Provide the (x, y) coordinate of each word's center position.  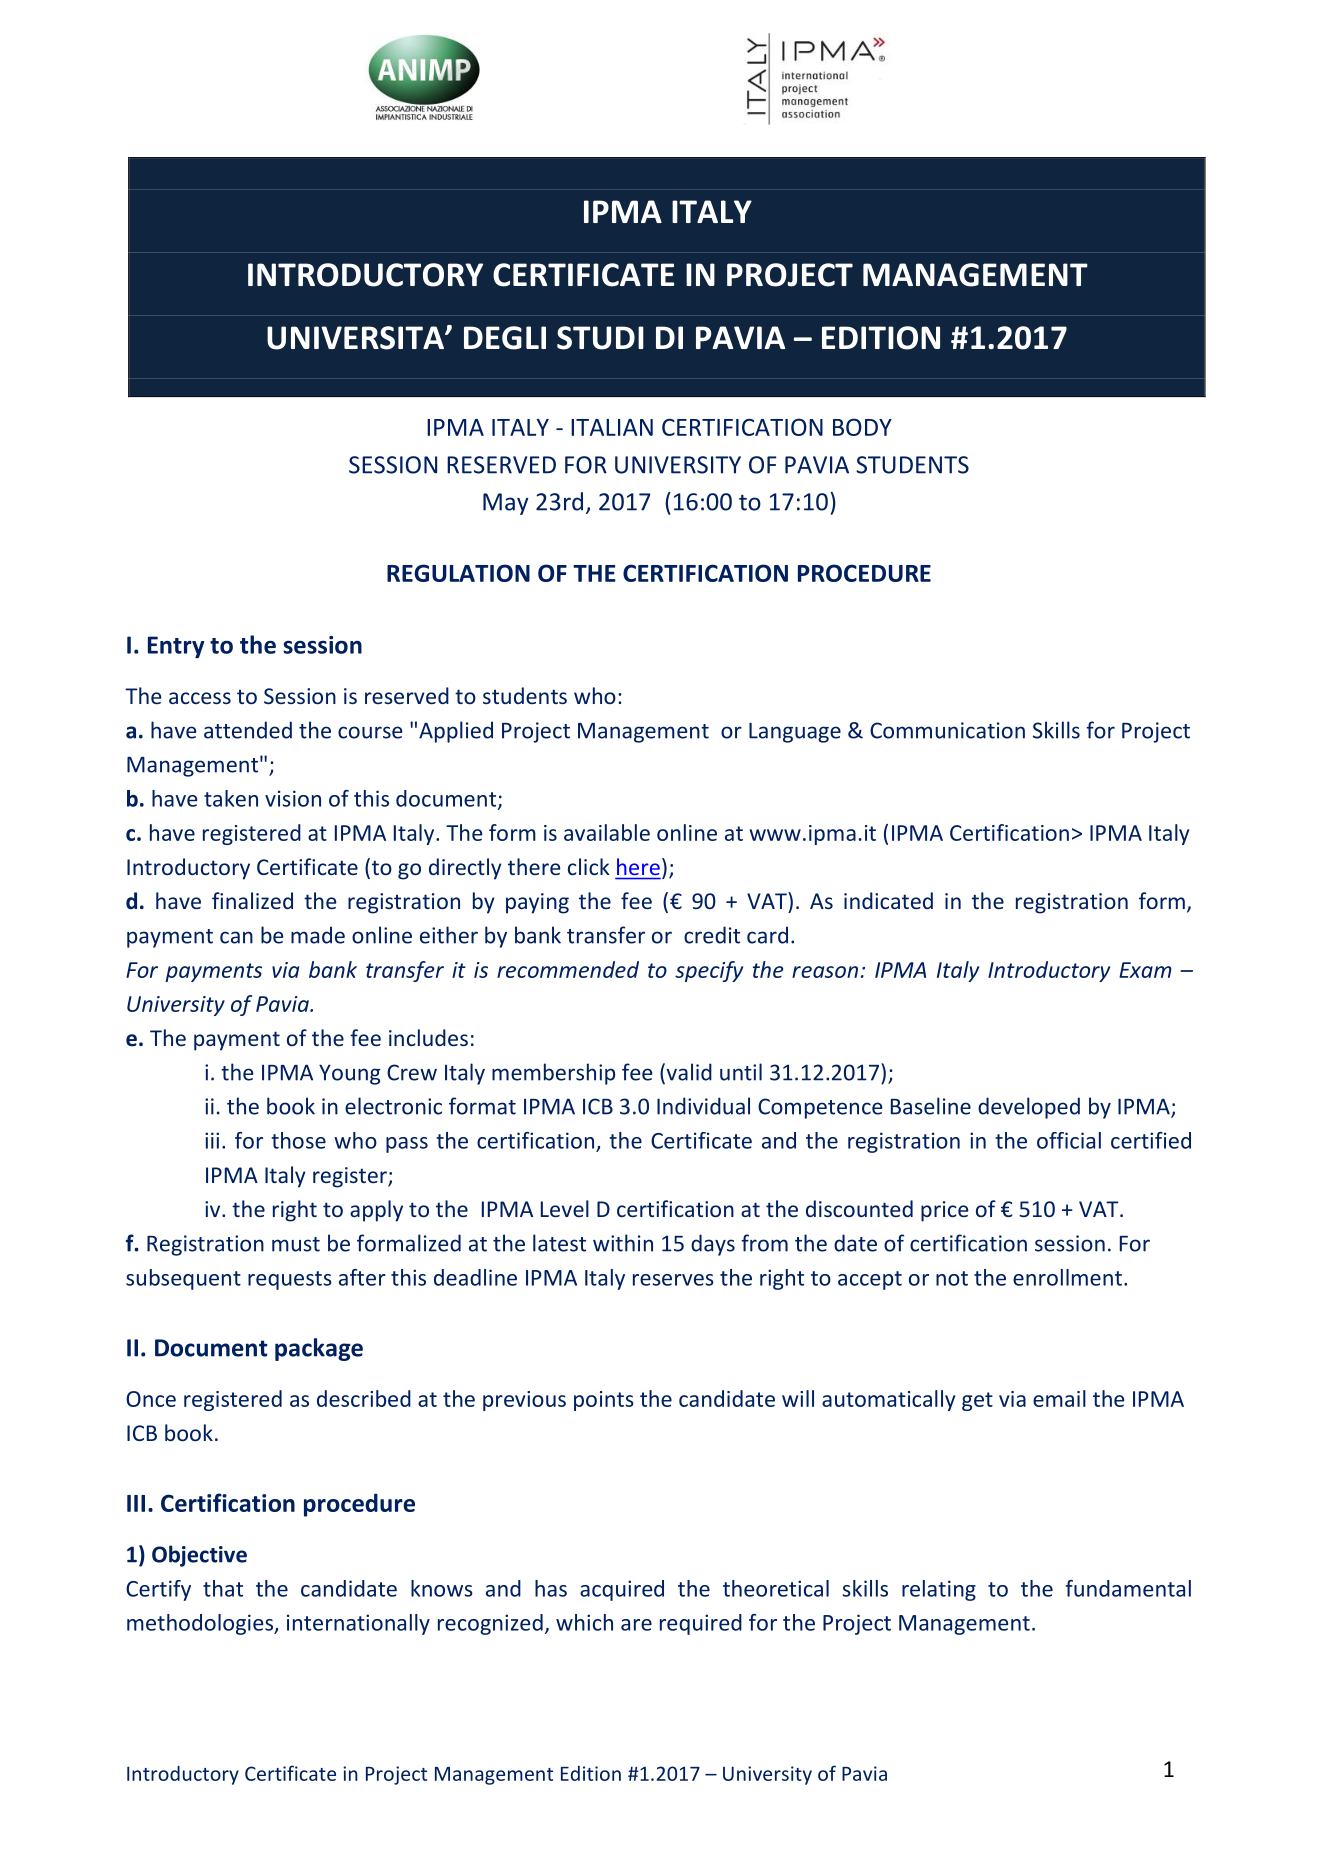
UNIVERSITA (356, 338)
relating (939, 1590)
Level (565, 1208)
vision (293, 798)
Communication (947, 730)
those (298, 1140)
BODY (862, 427)
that (223, 1588)
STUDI (600, 338)
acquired (622, 1590)
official (1069, 1140)
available (607, 832)
